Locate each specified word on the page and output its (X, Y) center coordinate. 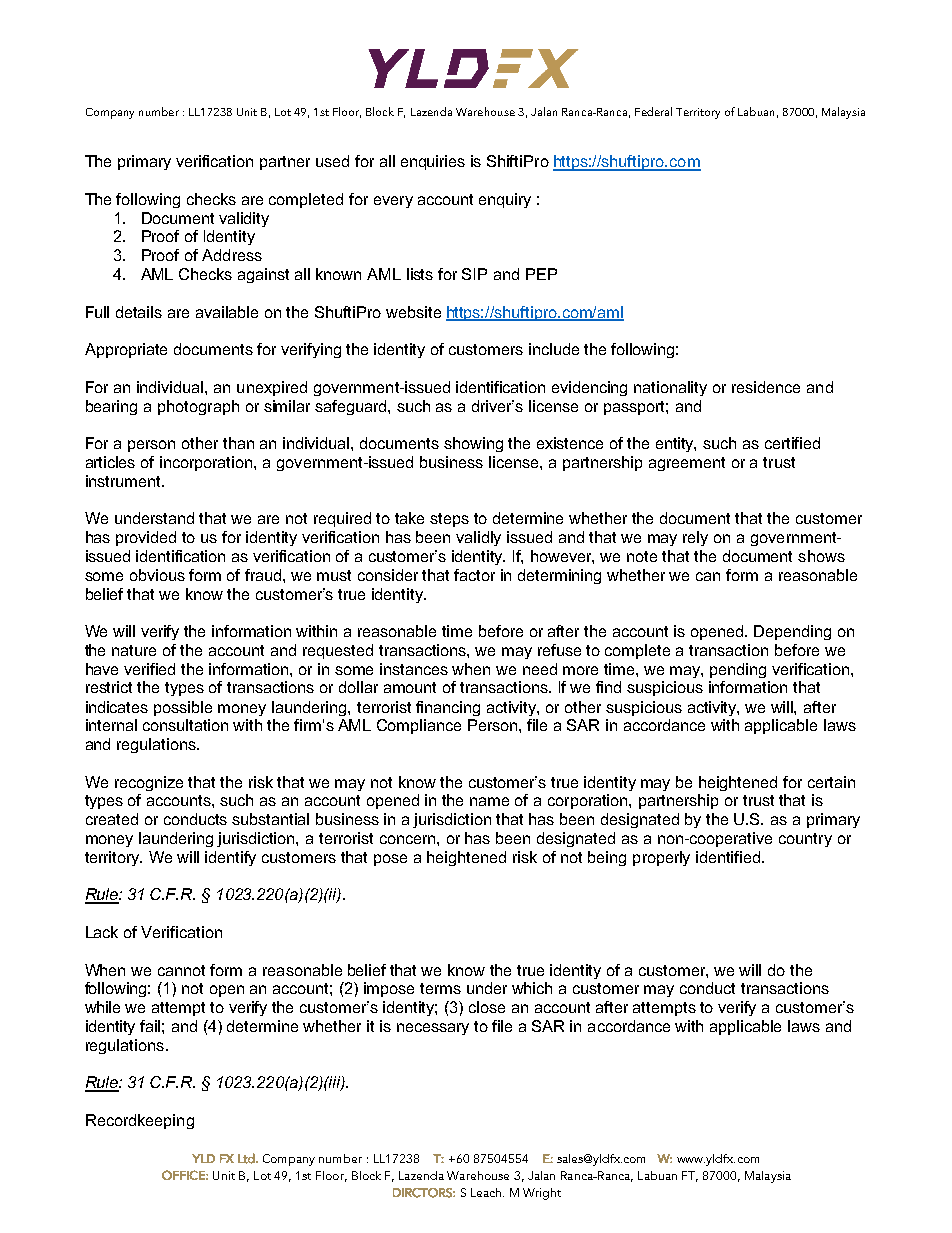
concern (409, 839)
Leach (487, 1192)
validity (244, 219)
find (608, 687)
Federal (653, 111)
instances (414, 669)
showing (473, 444)
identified (729, 857)
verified (149, 669)
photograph (198, 407)
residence (766, 387)
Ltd (247, 1158)
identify (230, 858)
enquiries (433, 162)
